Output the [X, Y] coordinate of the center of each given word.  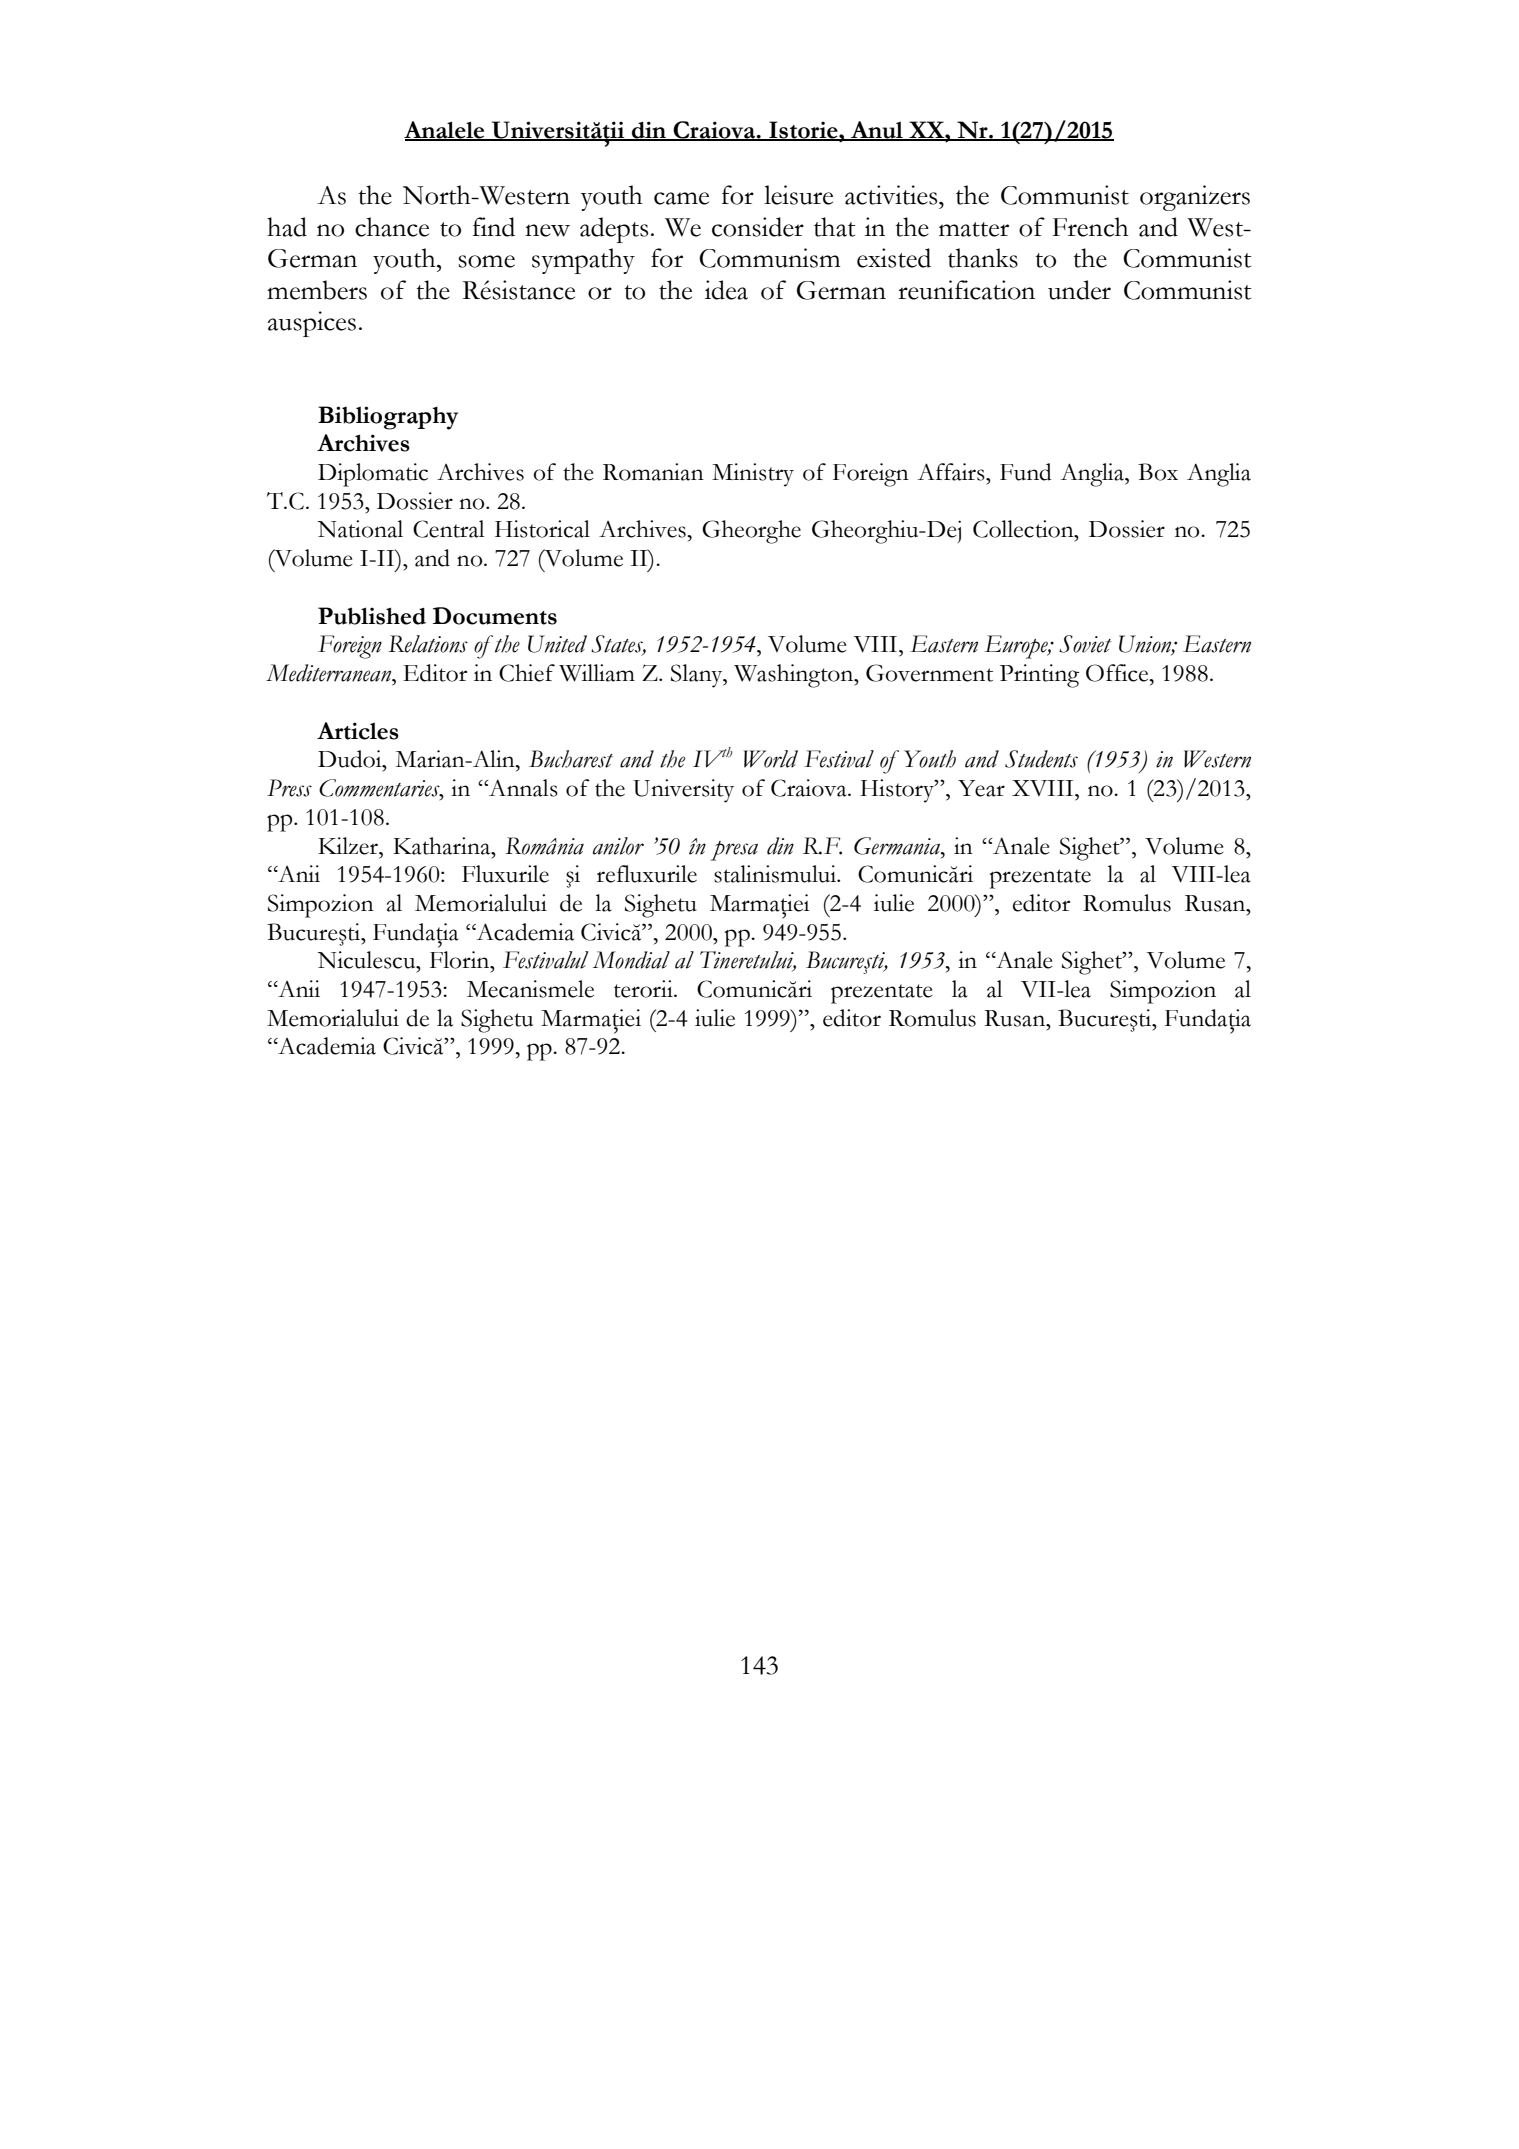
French [1090, 227]
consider [758, 227]
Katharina [443, 846]
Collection [1024, 529]
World [770, 759]
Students [1041, 759]
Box [1158, 472]
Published [372, 616]
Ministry [753, 475]
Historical [542, 529]
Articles [358, 731]
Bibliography [388, 418]
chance [392, 227]
